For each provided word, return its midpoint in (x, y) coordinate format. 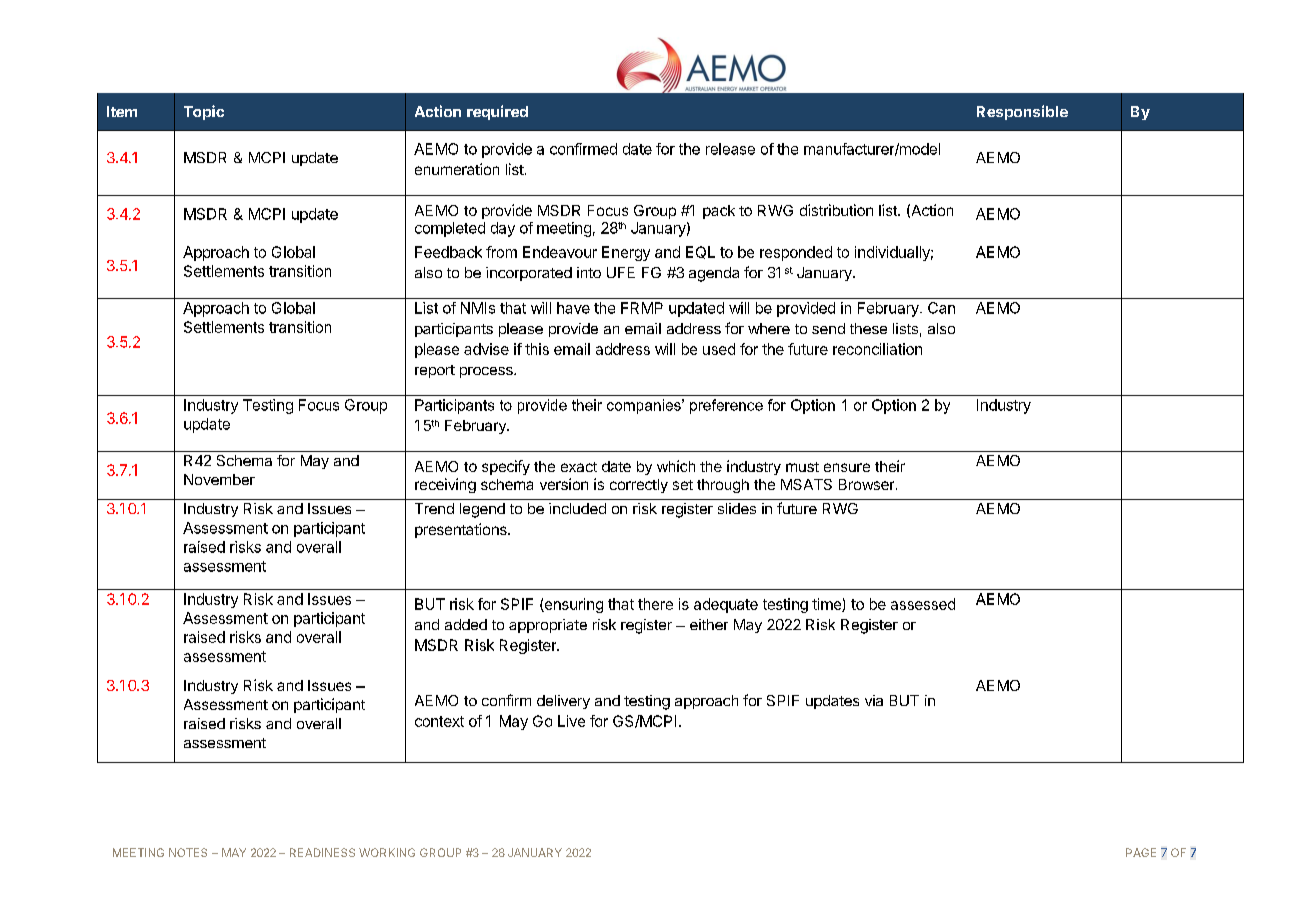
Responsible (1022, 112)
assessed (923, 604)
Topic (204, 112)
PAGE (1141, 852)
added (466, 624)
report (435, 371)
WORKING (387, 852)
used (719, 349)
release (730, 149)
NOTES (188, 852)
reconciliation (877, 349)
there (655, 604)
